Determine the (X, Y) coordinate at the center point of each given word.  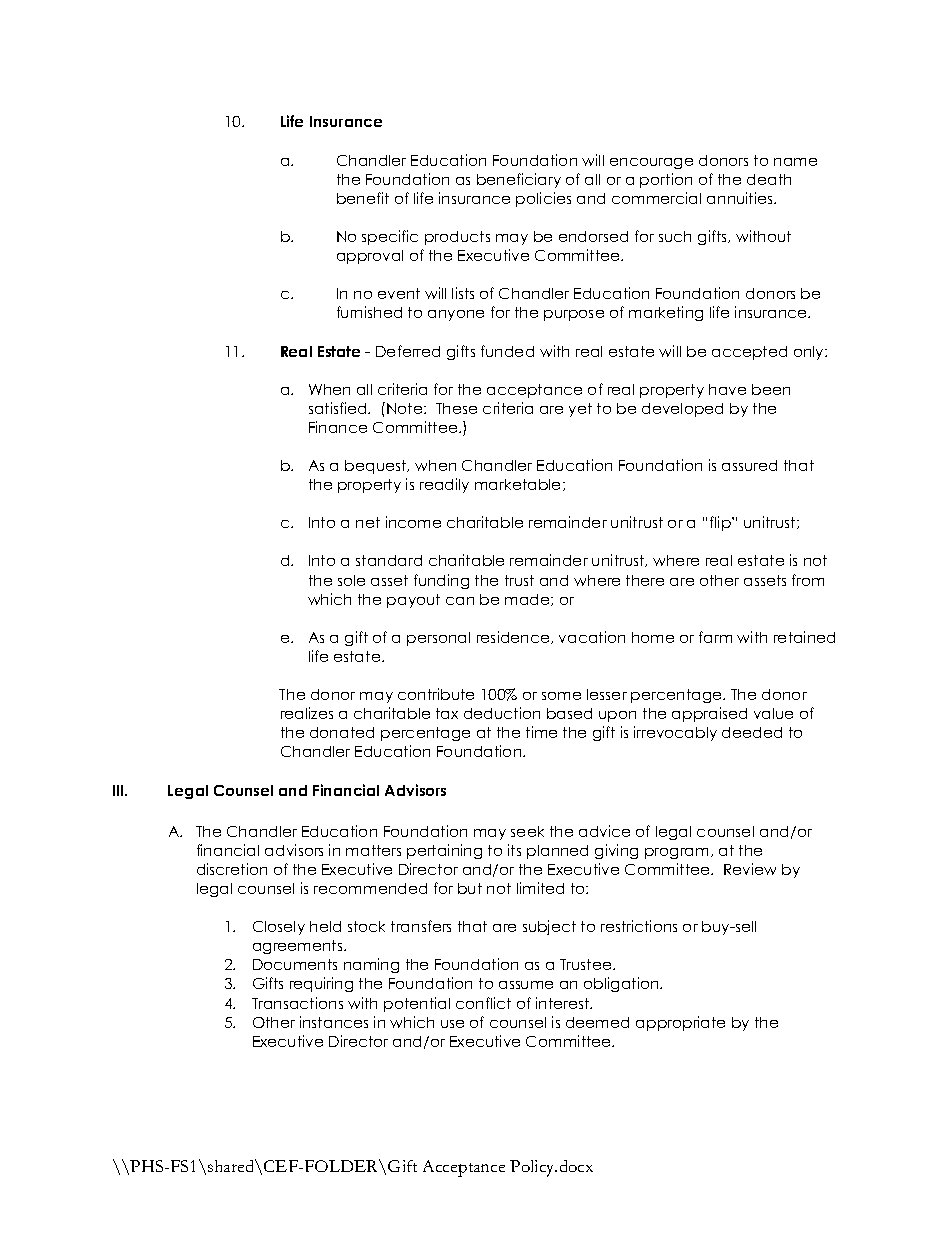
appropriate (680, 1023)
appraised (709, 714)
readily (444, 485)
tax (447, 713)
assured (749, 465)
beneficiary (519, 180)
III (119, 790)
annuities (741, 198)
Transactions (297, 1003)
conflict (483, 1003)
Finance (338, 427)
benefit (363, 198)
